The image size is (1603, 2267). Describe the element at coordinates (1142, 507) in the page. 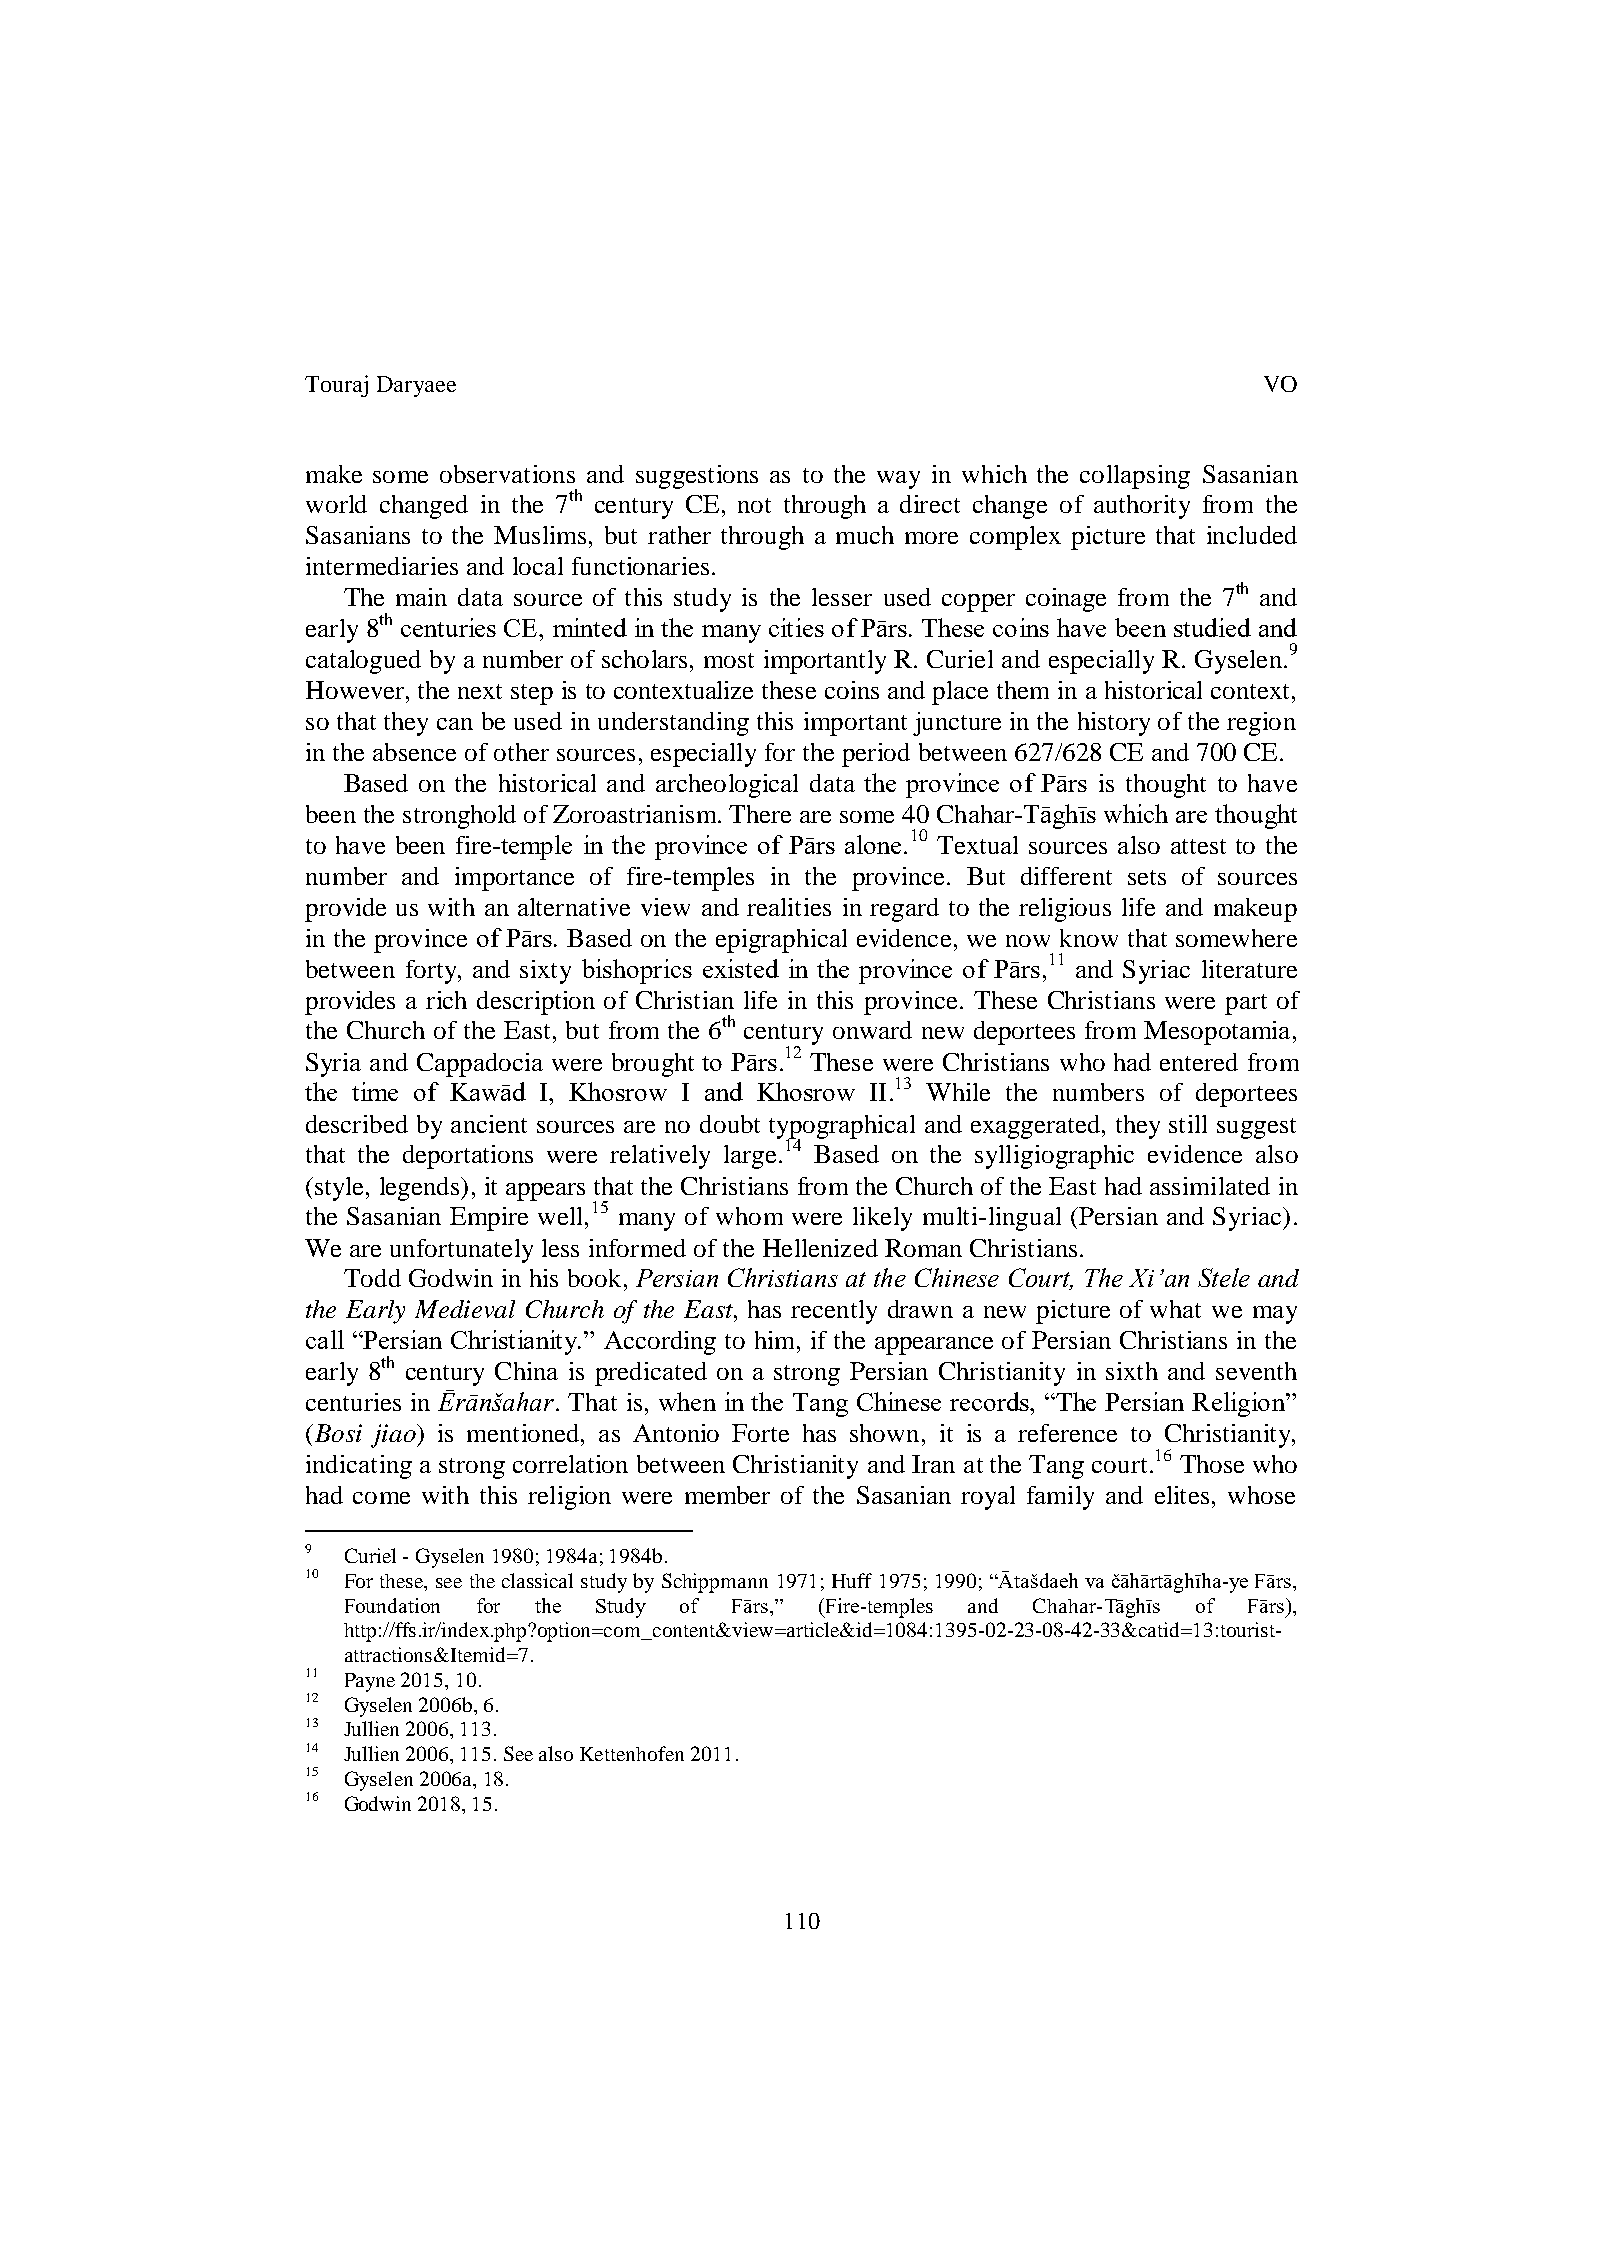

I see `authority` at that location.
